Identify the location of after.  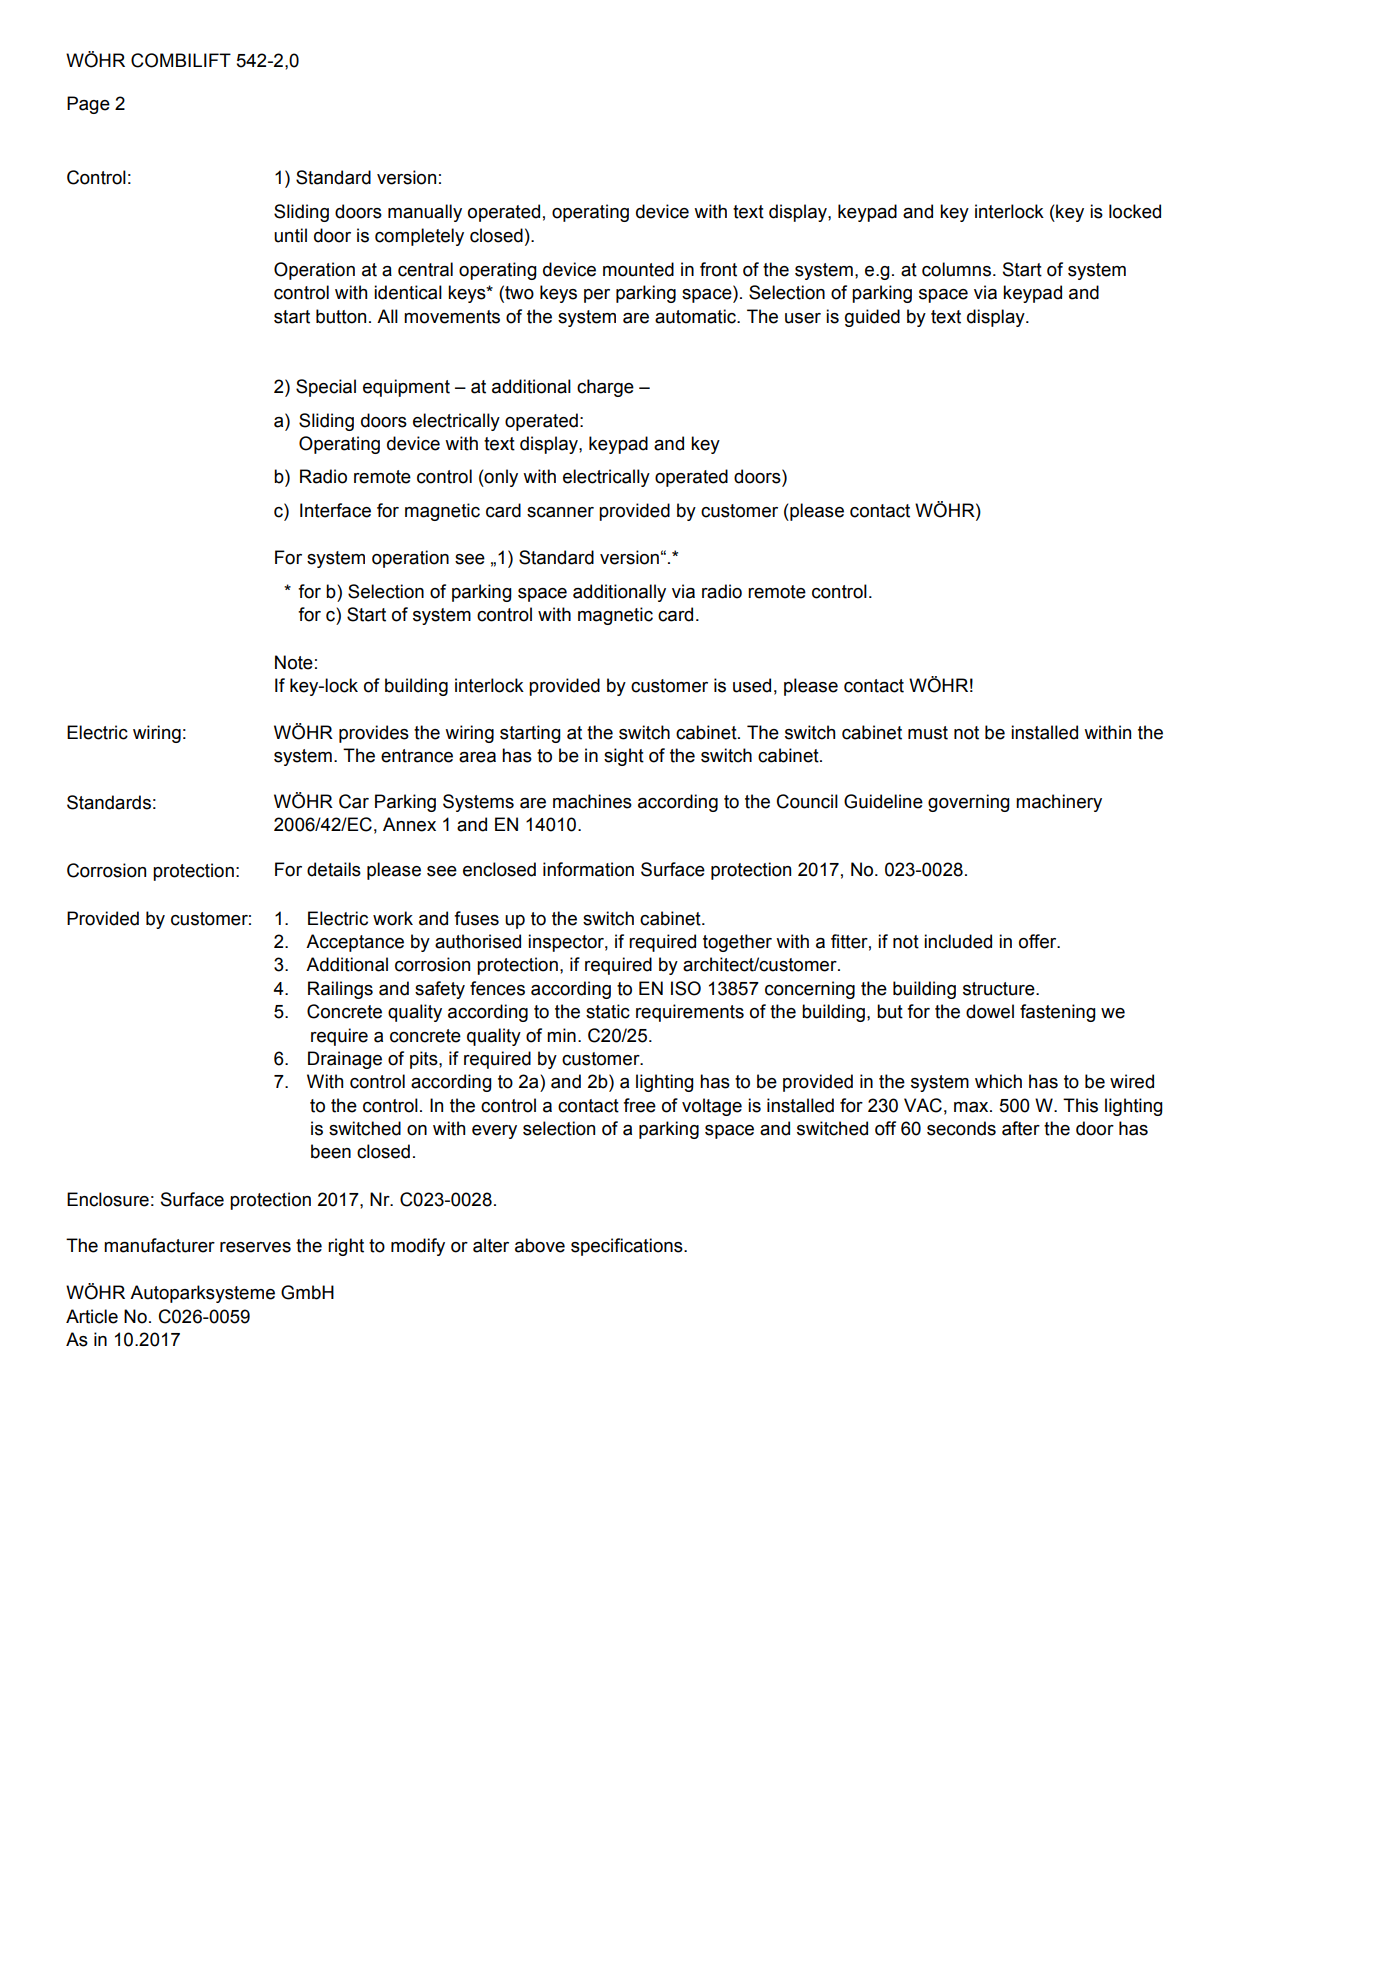
(1021, 1128).
